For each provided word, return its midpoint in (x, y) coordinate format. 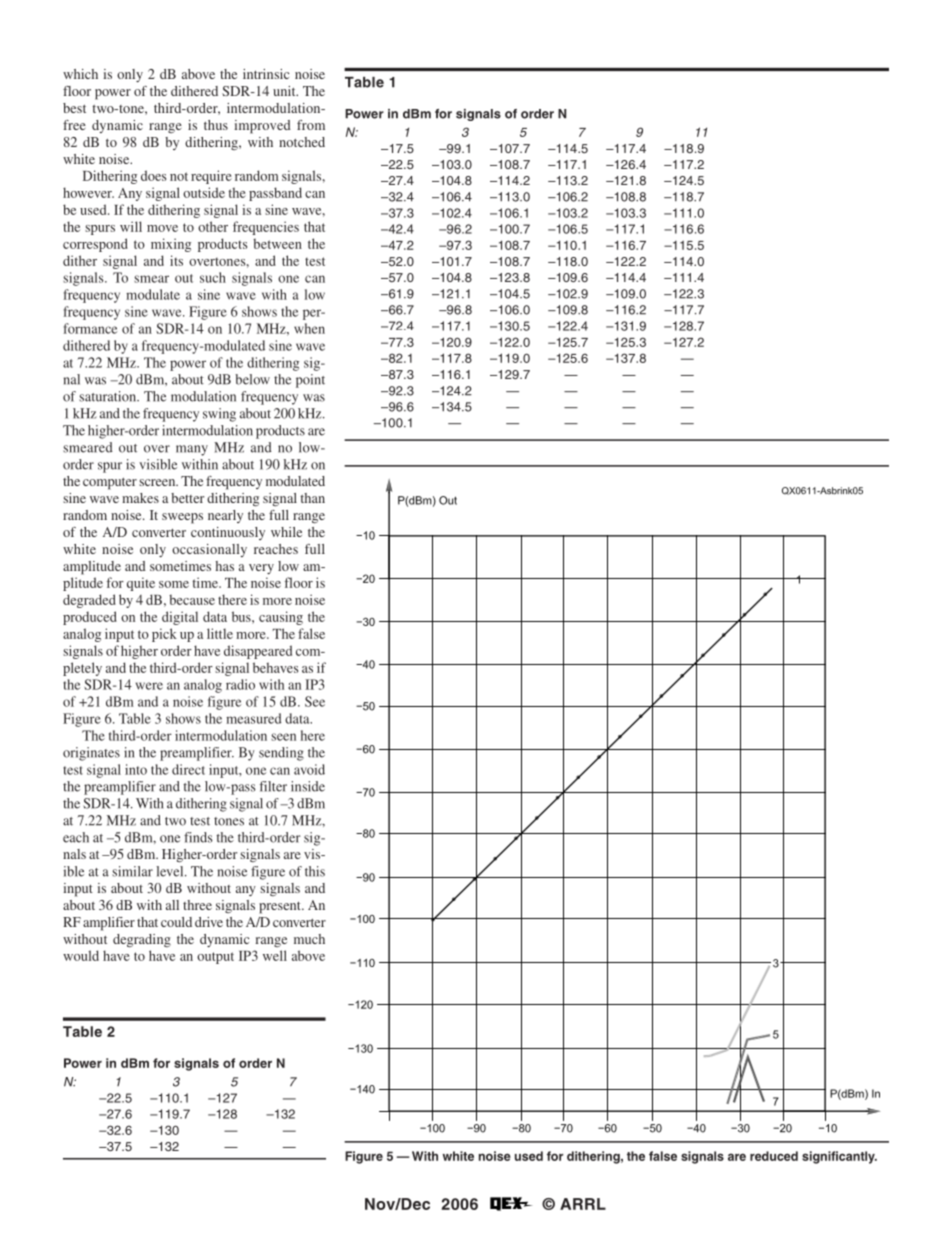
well (275, 955)
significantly (839, 1157)
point (310, 381)
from (311, 125)
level (171, 871)
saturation (109, 396)
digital (180, 618)
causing (281, 618)
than (313, 498)
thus (216, 125)
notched (302, 142)
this (315, 871)
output (215, 958)
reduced (774, 1156)
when (309, 328)
